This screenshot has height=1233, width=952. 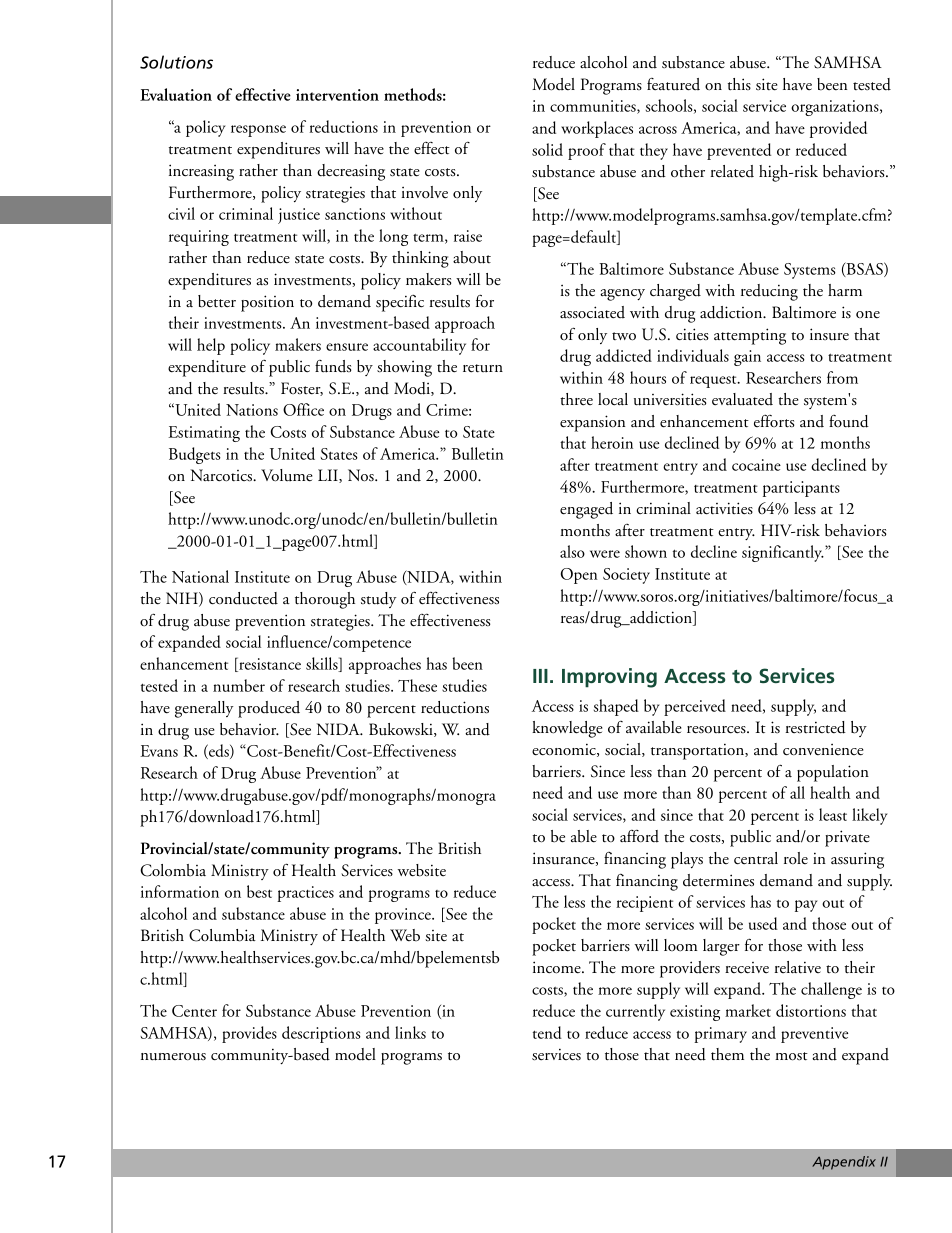 What do you see at coordinates (211, 346) in the screenshot?
I see `help` at bounding box center [211, 346].
